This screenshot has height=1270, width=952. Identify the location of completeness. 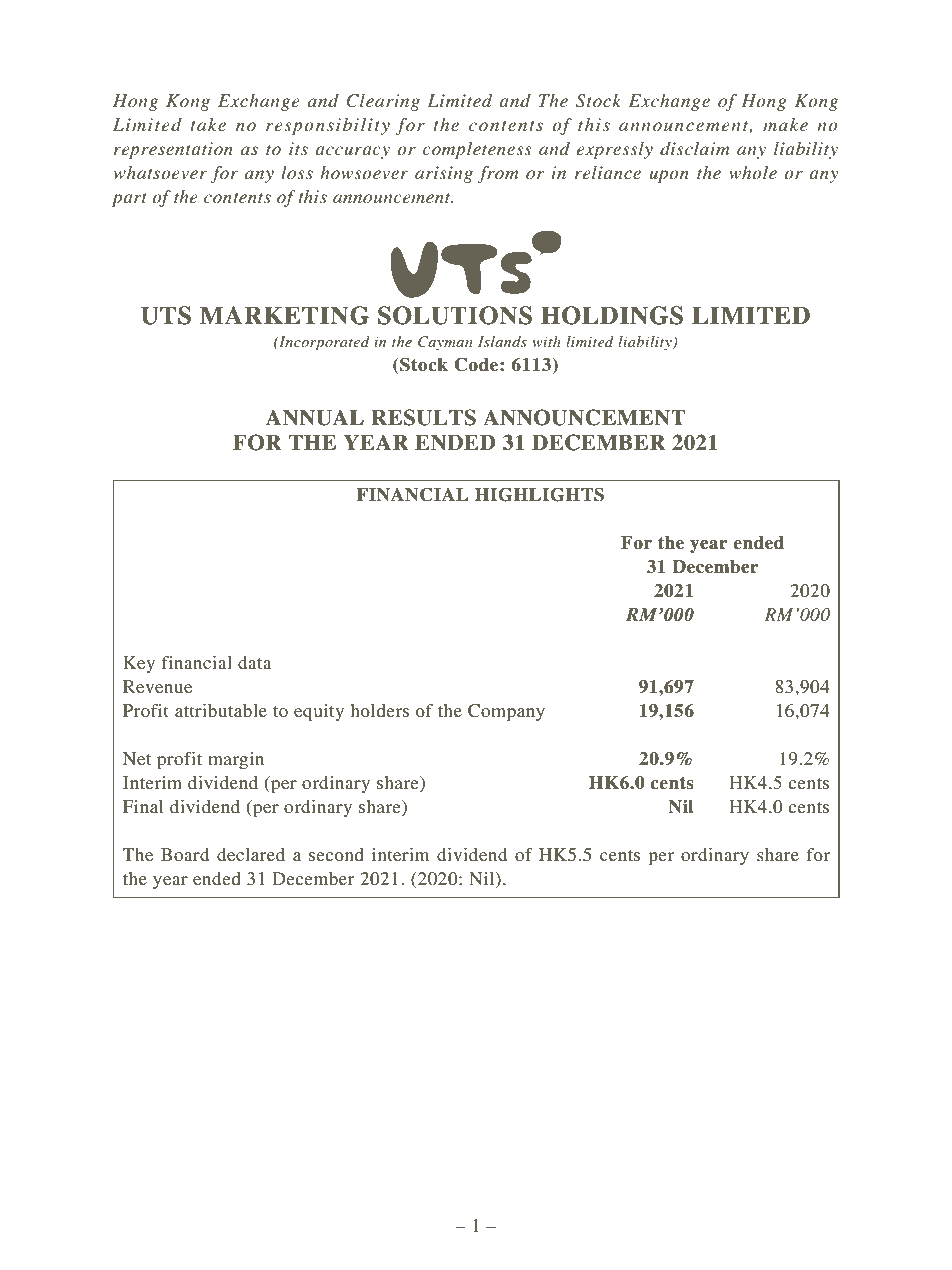
(477, 150).
